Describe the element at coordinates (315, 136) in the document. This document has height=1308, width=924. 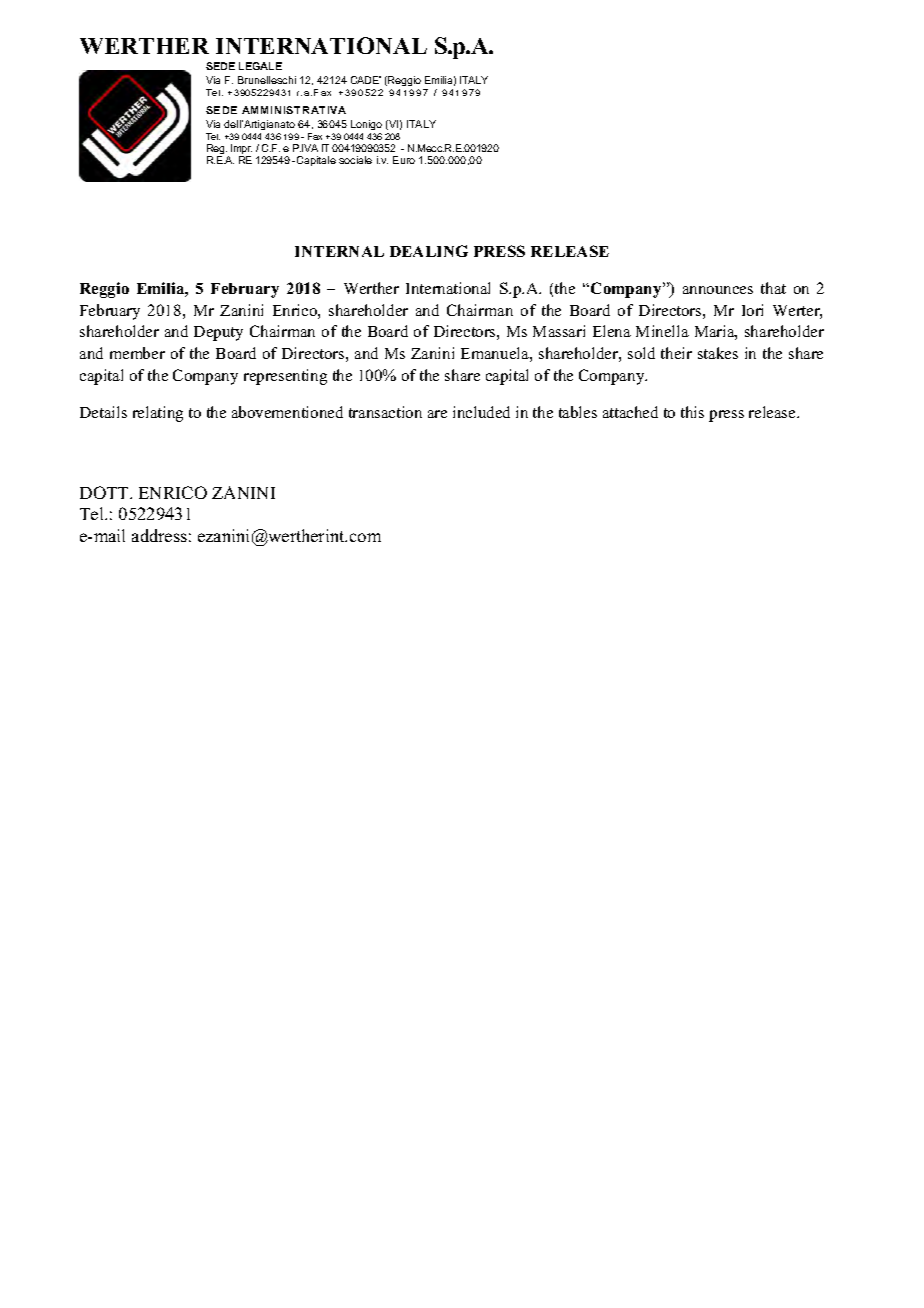
I see `Fax` at that location.
